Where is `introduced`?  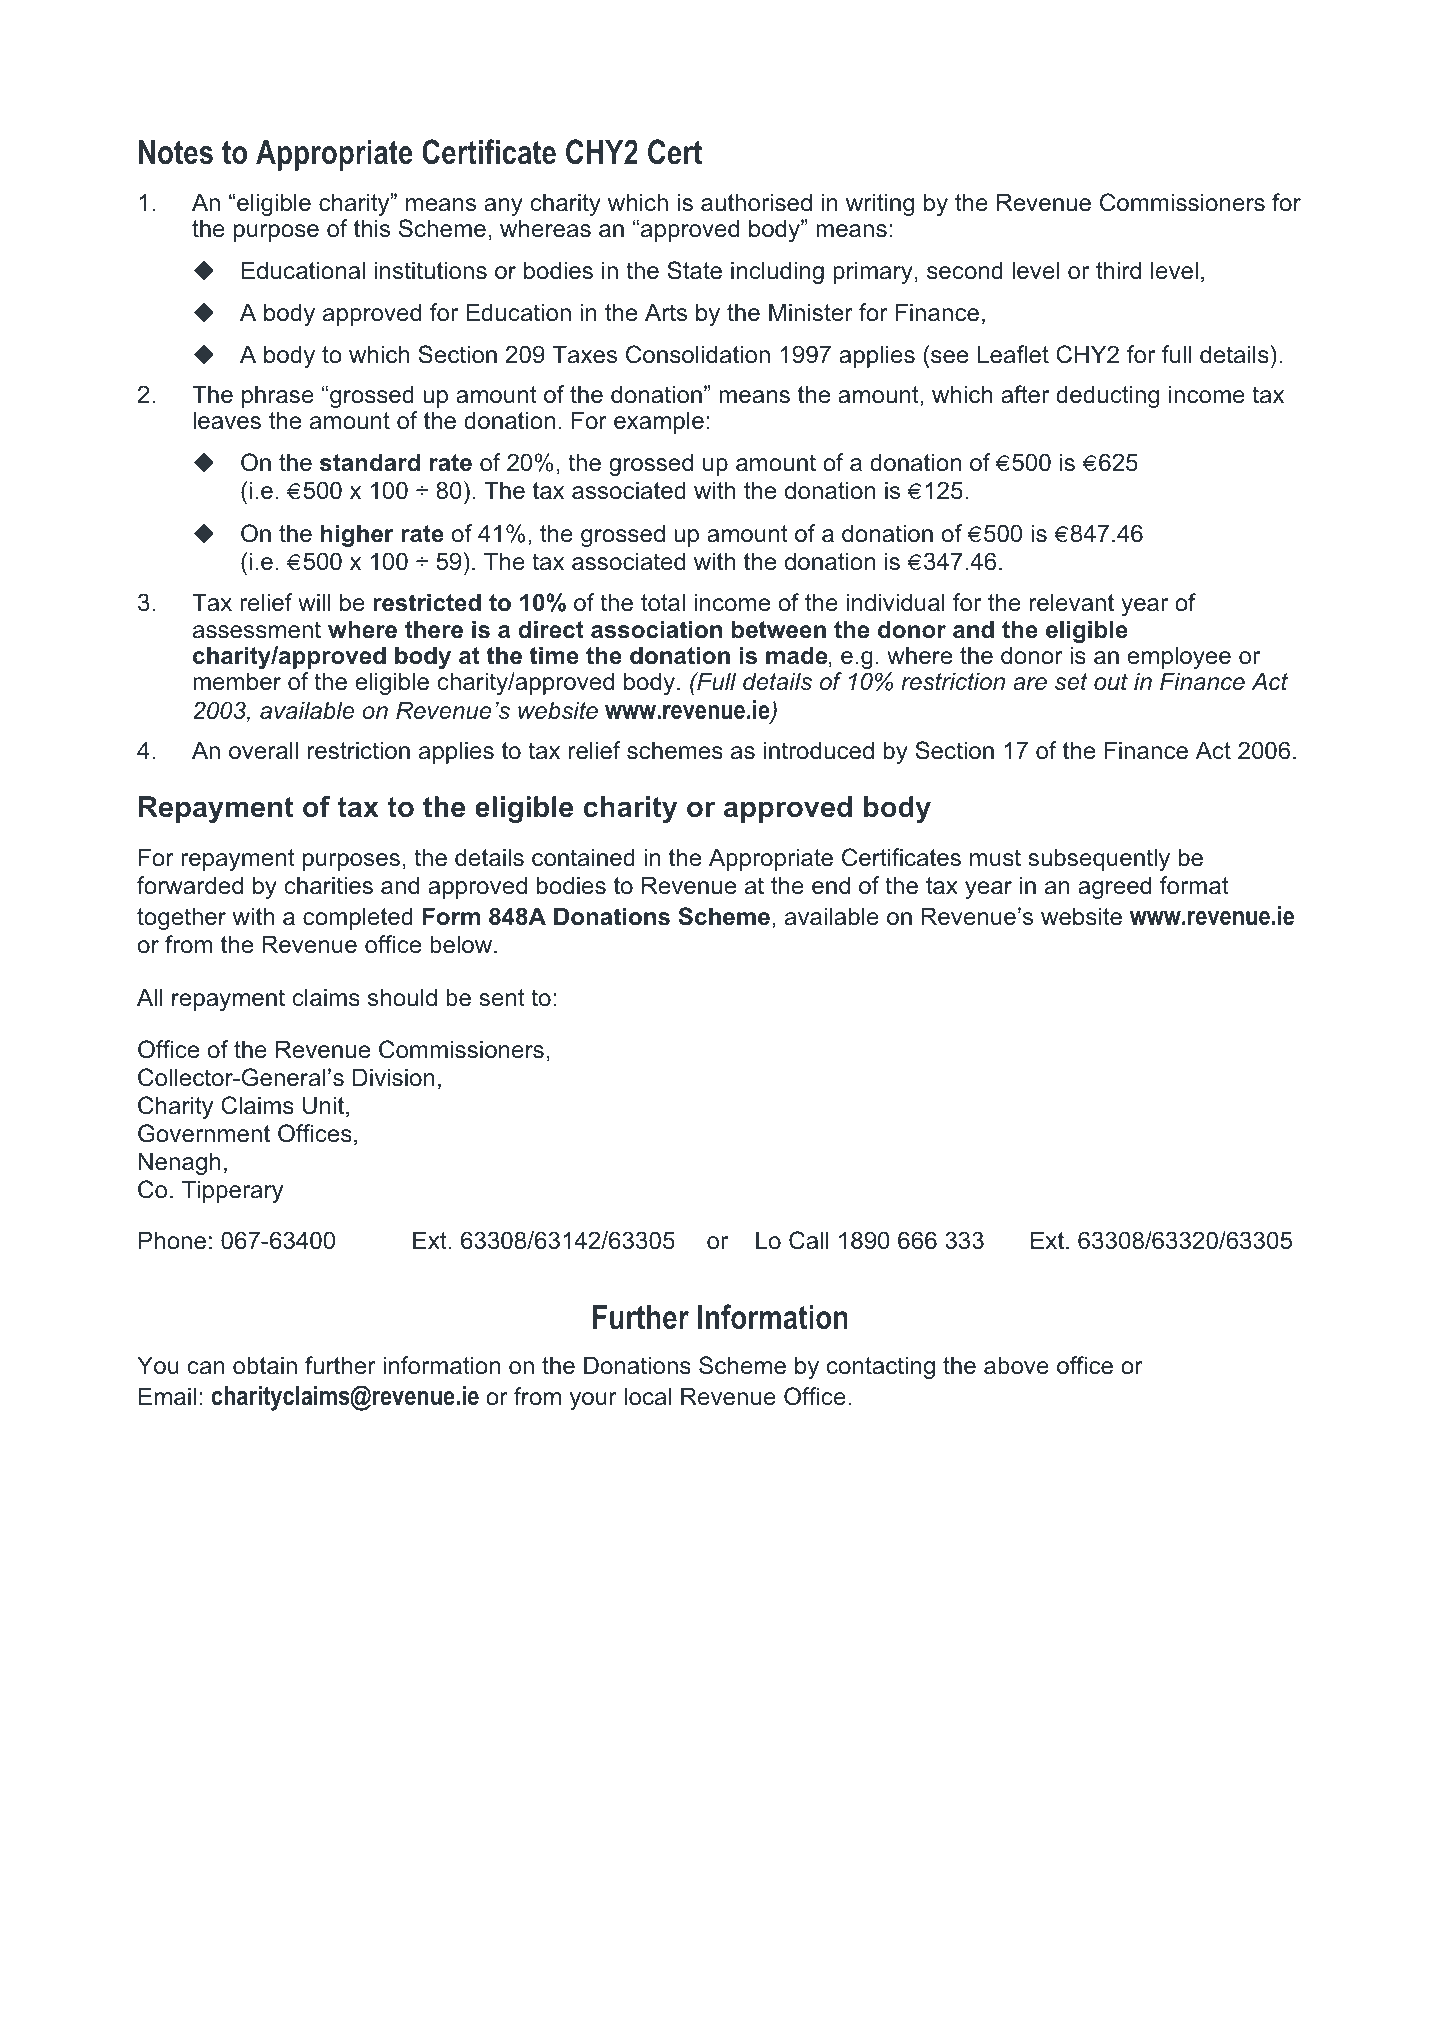
introduced is located at coordinates (819, 750).
